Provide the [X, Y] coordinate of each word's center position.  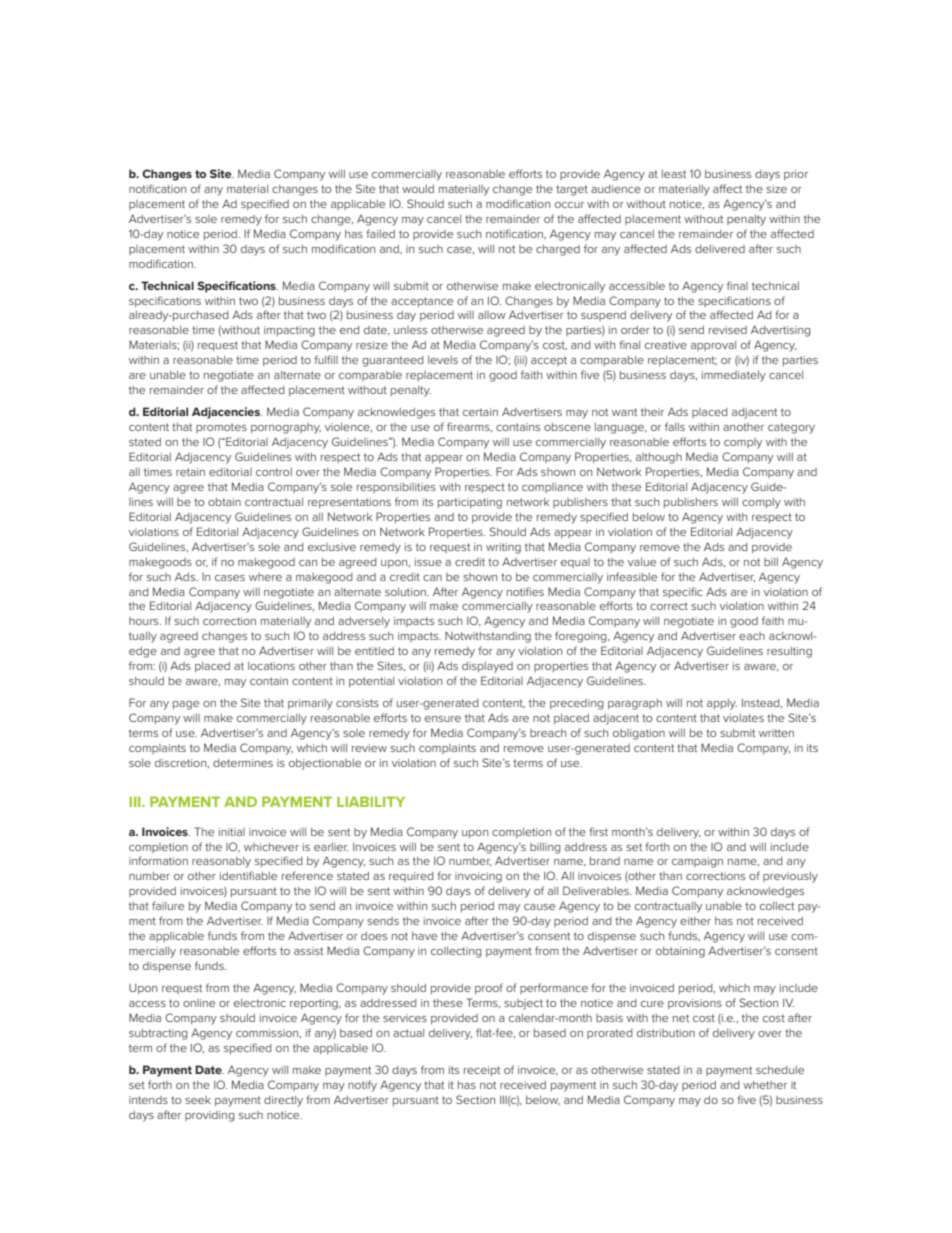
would [418, 189]
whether [765, 1085]
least [674, 174]
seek [198, 1100]
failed [380, 233]
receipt [482, 1071]
